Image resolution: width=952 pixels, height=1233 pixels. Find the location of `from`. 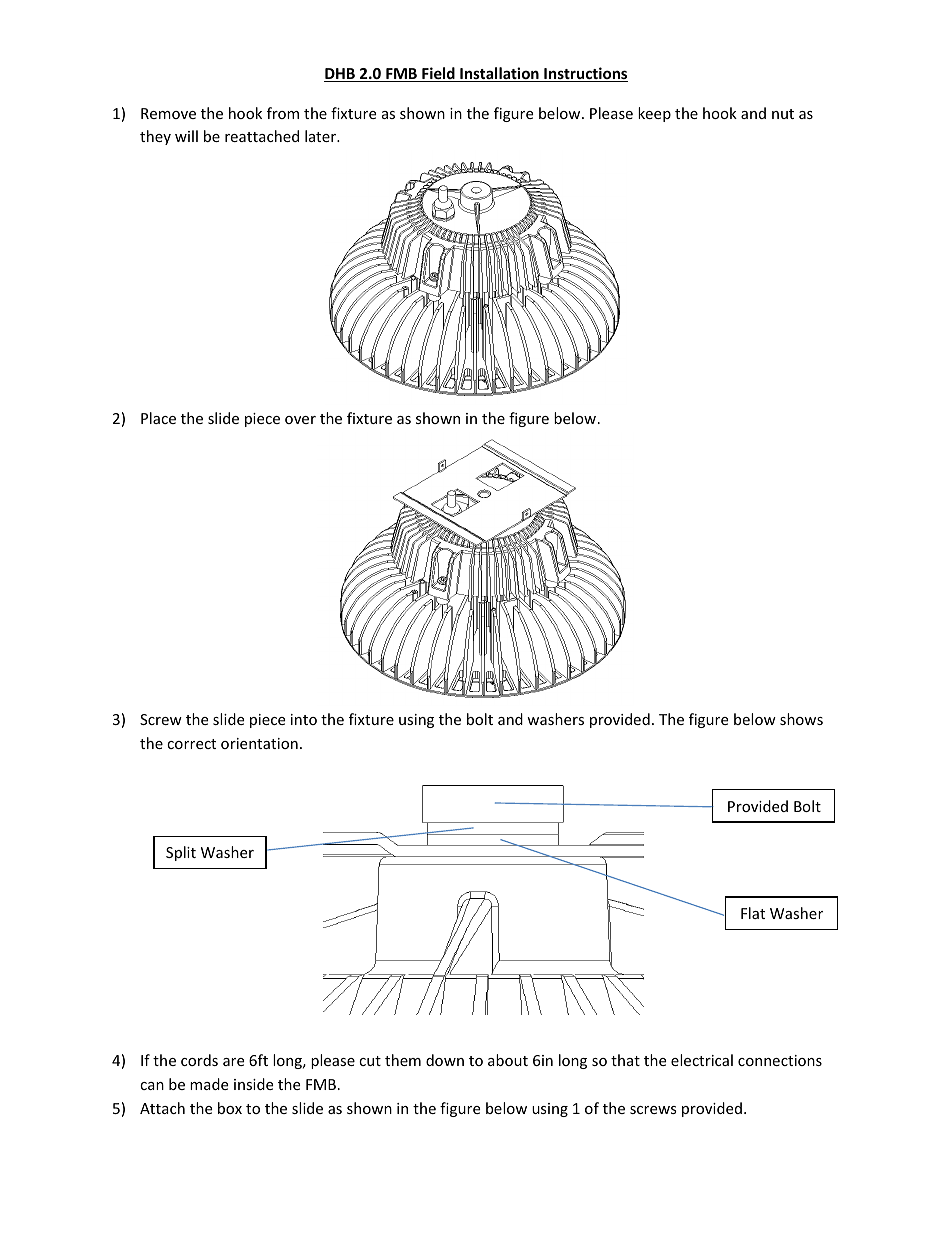

from is located at coordinates (283, 113).
